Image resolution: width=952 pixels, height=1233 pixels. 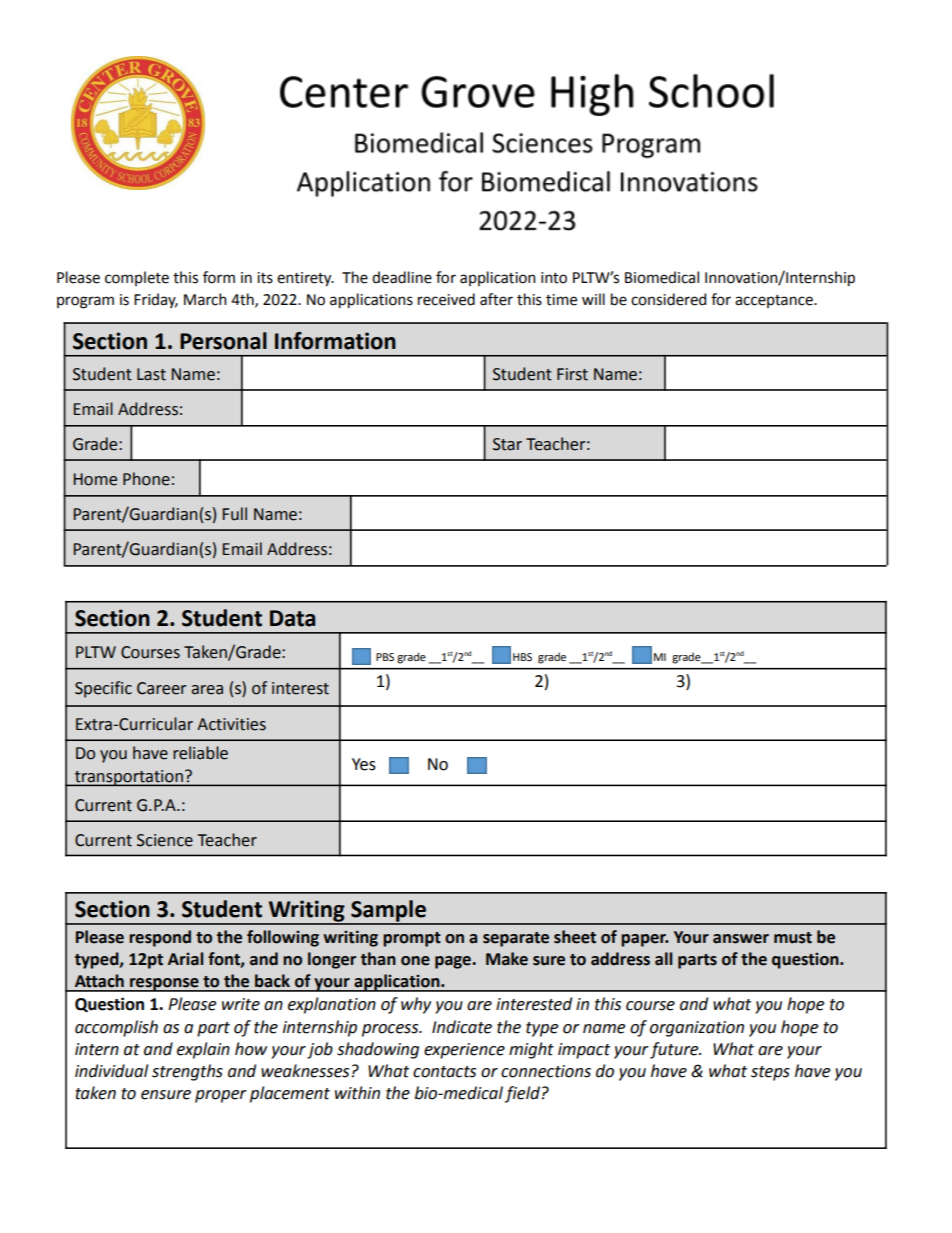 I want to click on HBS, so click(x=522, y=657).
